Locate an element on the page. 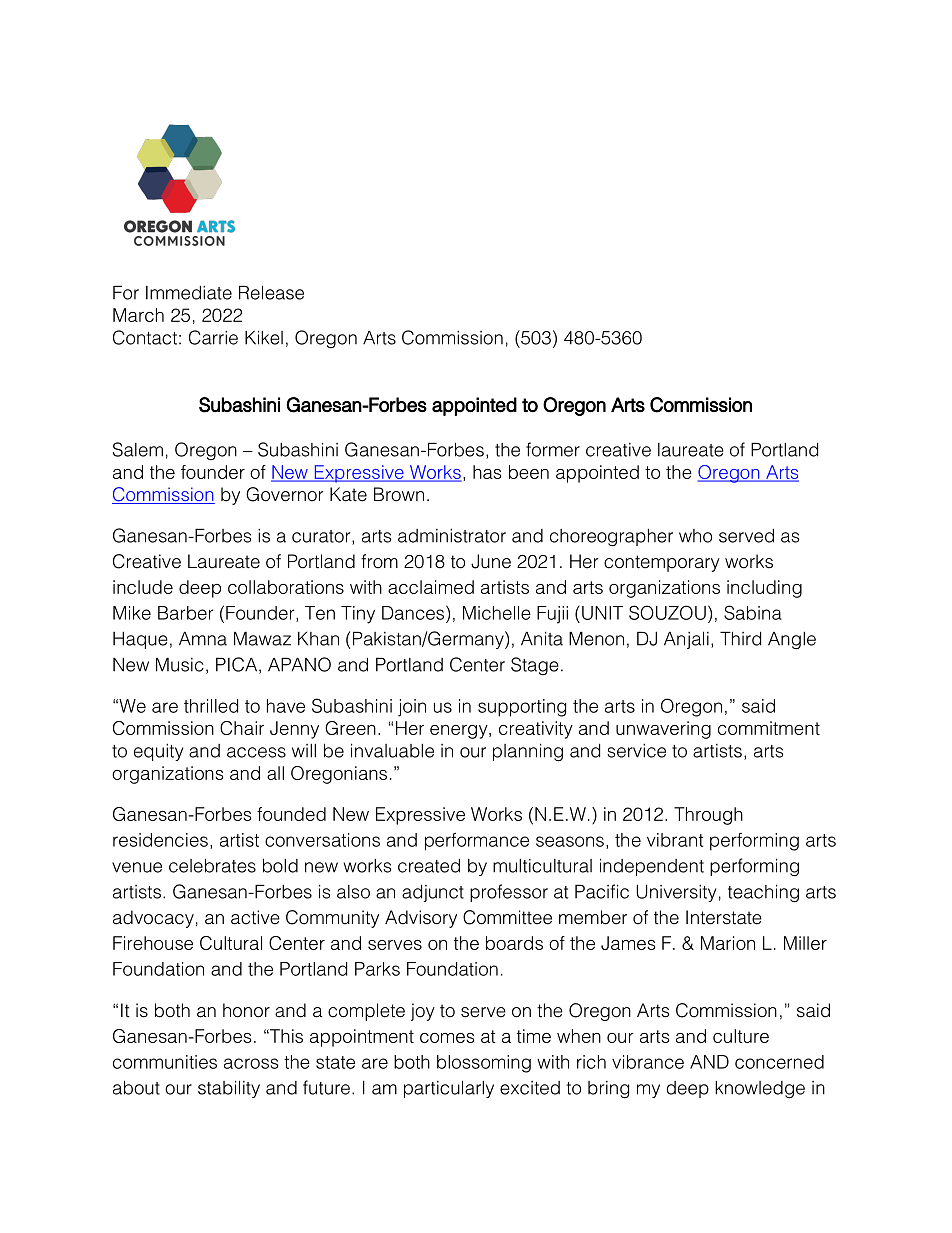 This image has width=952, height=1233. Salem is located at coordinates (138, 449).
